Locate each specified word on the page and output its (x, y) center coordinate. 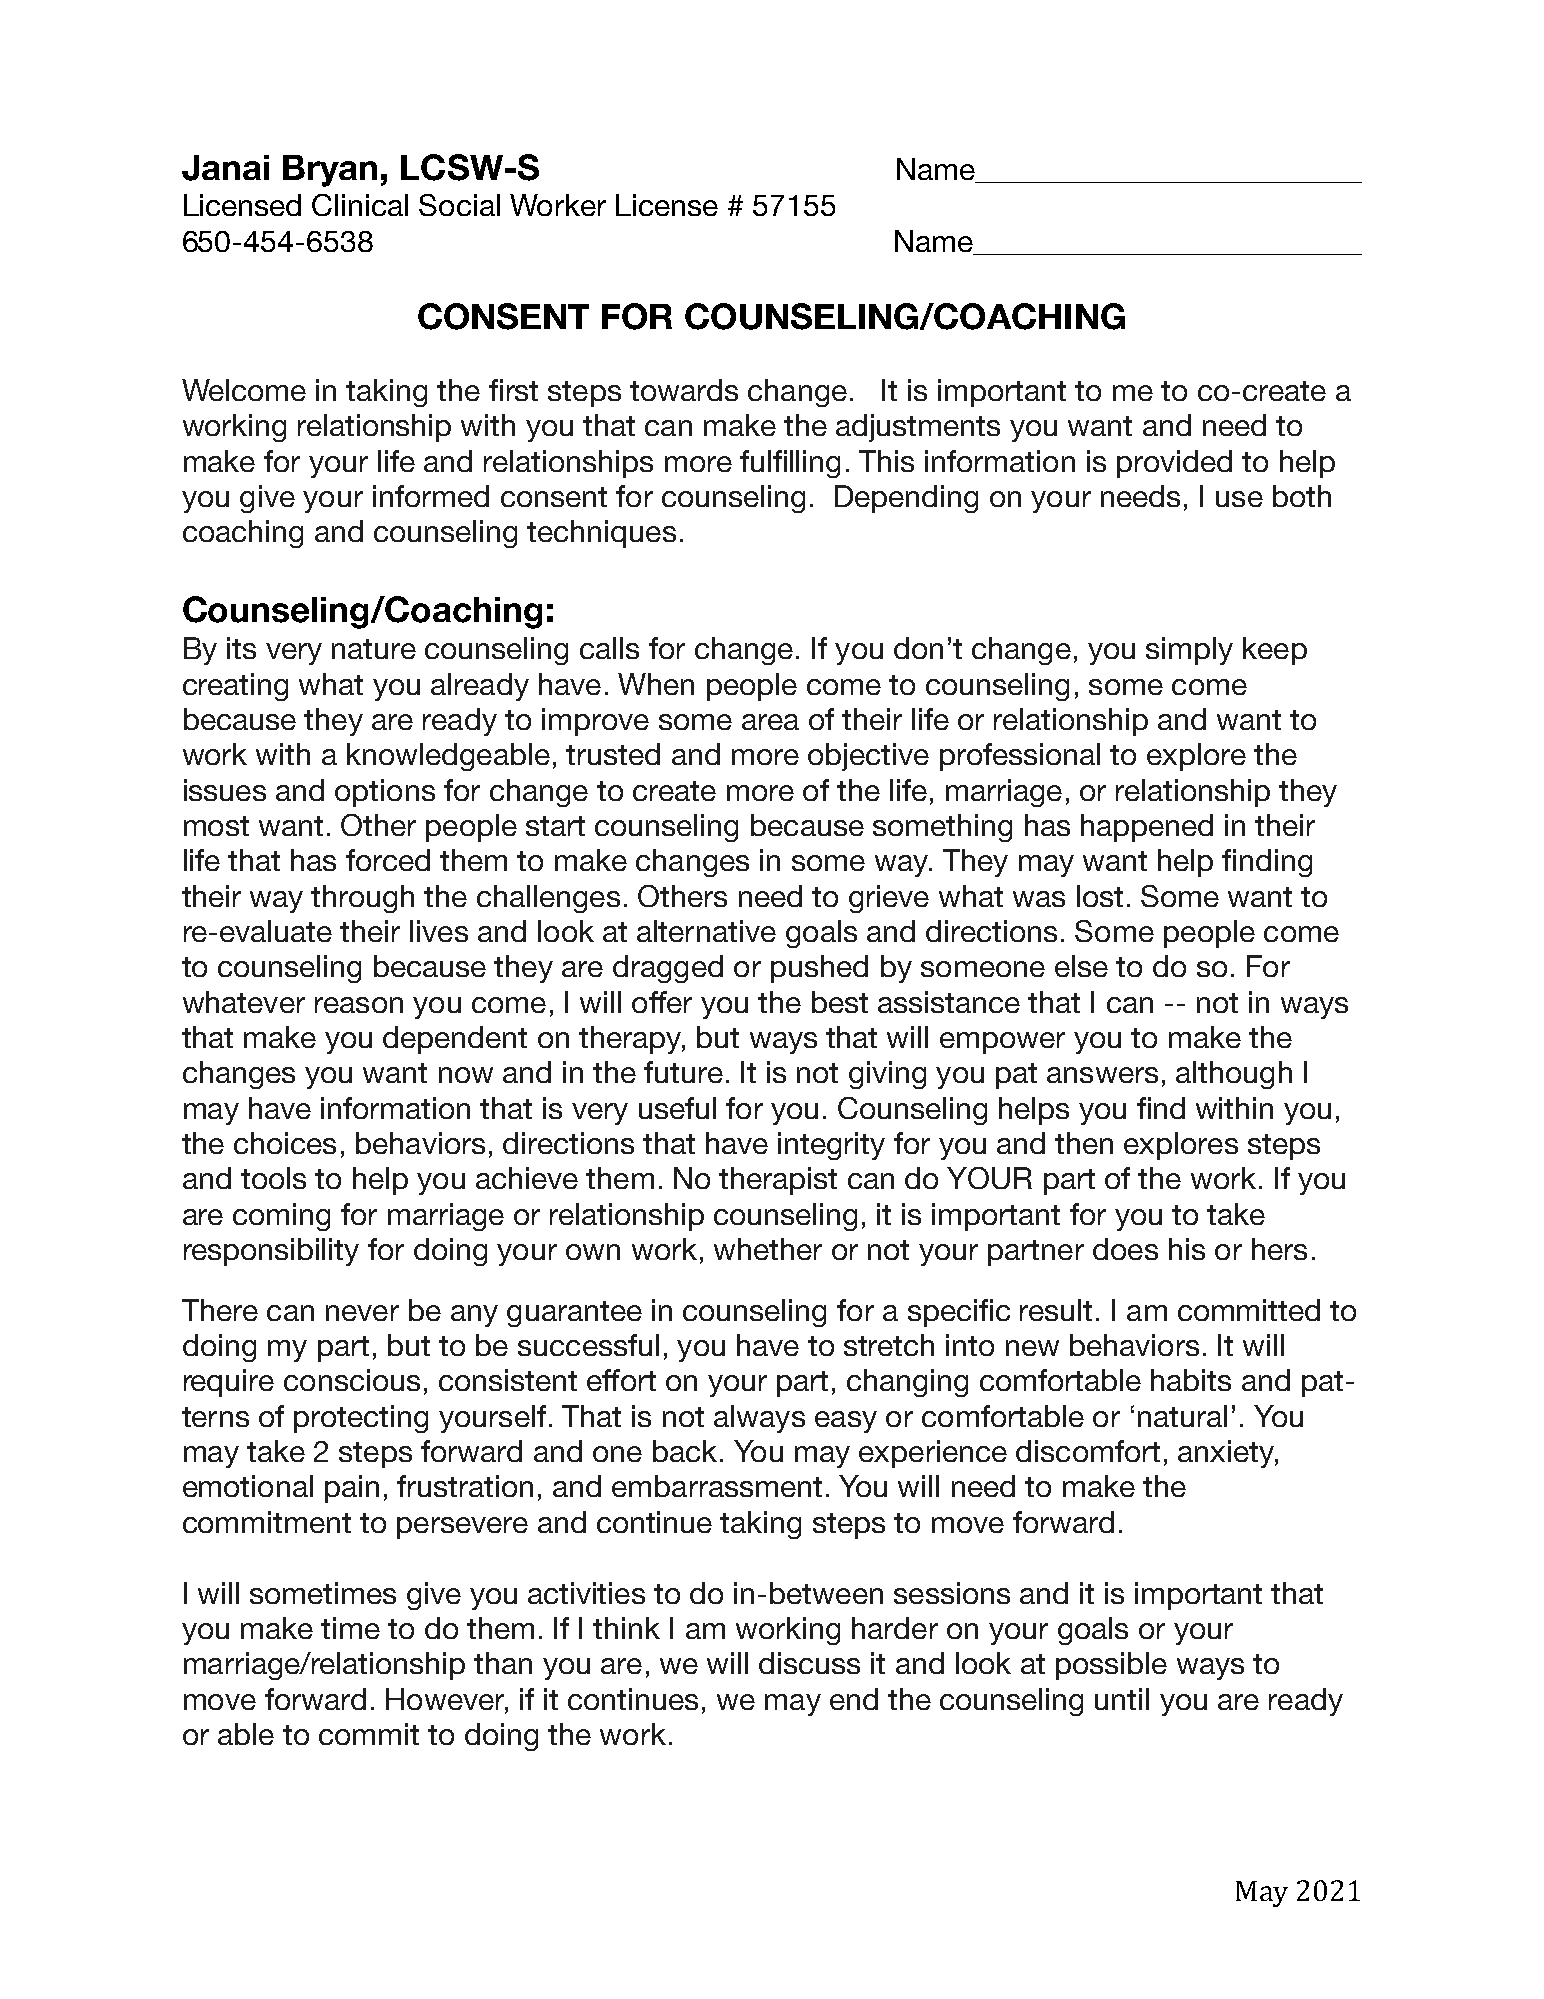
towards (684, 390)
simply (1189, 651)
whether (768, 1249)
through (362, 899)
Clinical (360, 205)
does (1125, 1249)
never (362, 1313)
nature (374, 649)
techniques (601, 534)
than (503, 1663)
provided (1174, 464)
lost (1100, 896)
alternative (706, 931)
